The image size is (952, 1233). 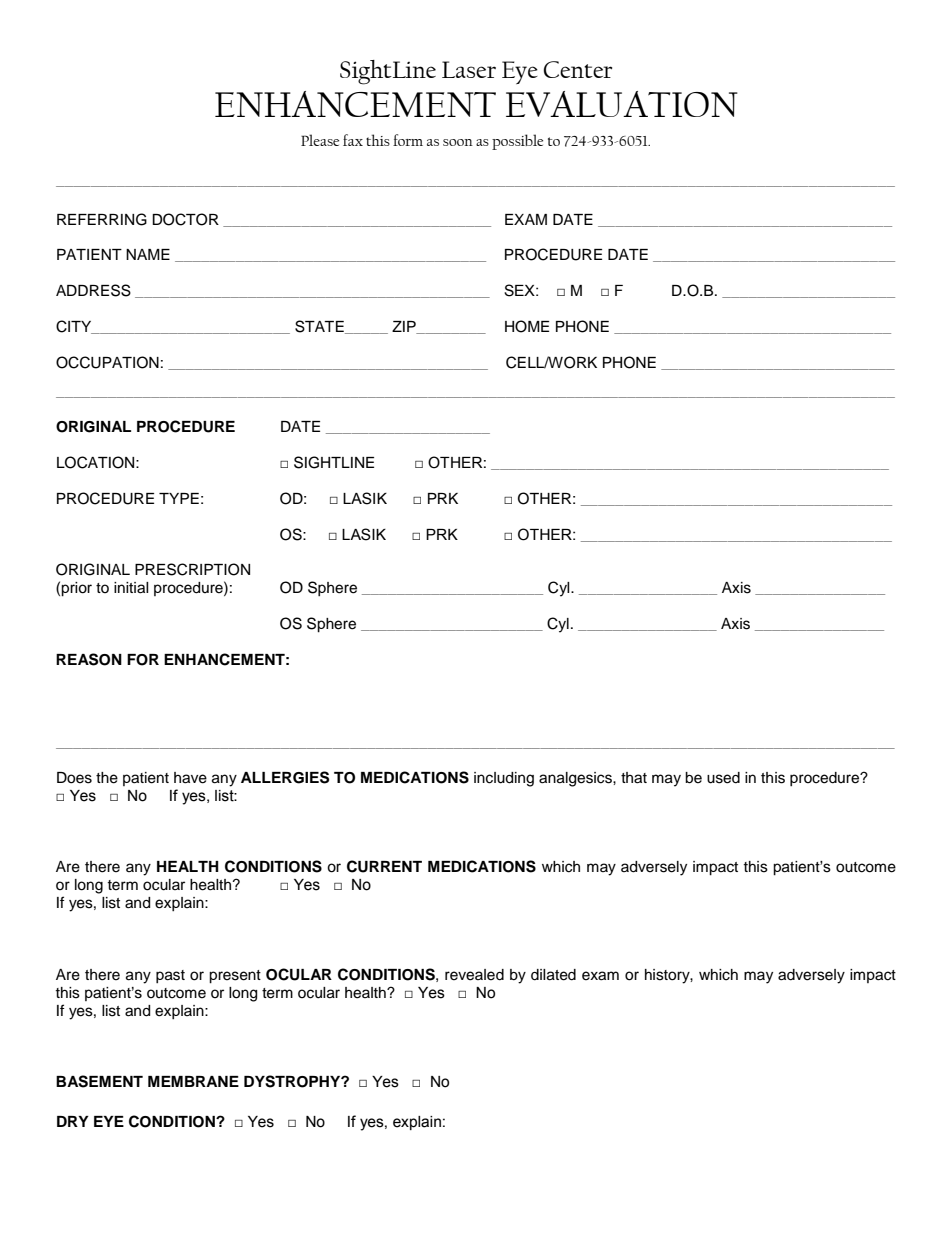 What do you see at coordinates (622, 104) in the image?
I see `EVALUATION` at bounding box center [622, 104].
